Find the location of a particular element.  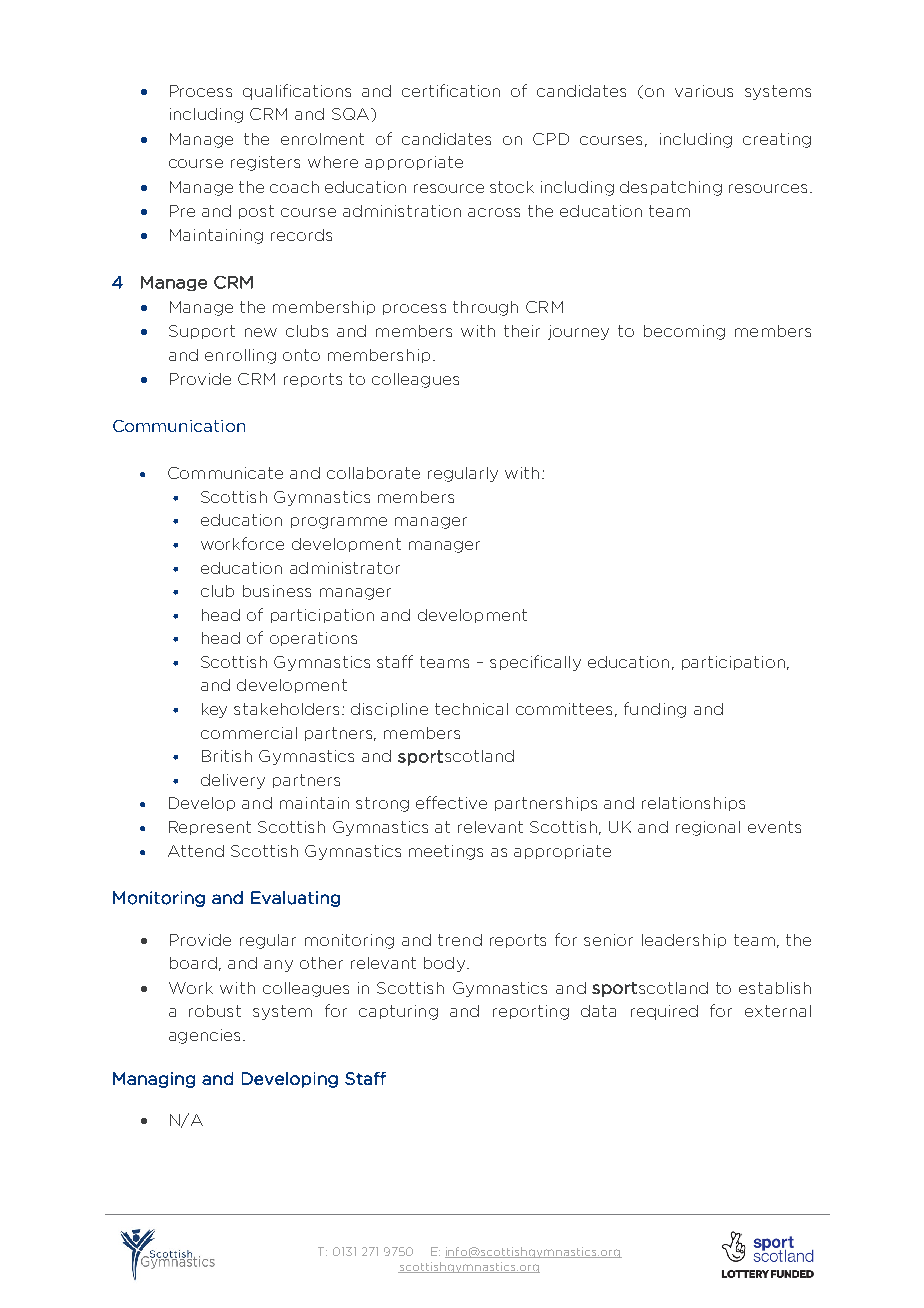

regional is located at coordinates (708, 828).
